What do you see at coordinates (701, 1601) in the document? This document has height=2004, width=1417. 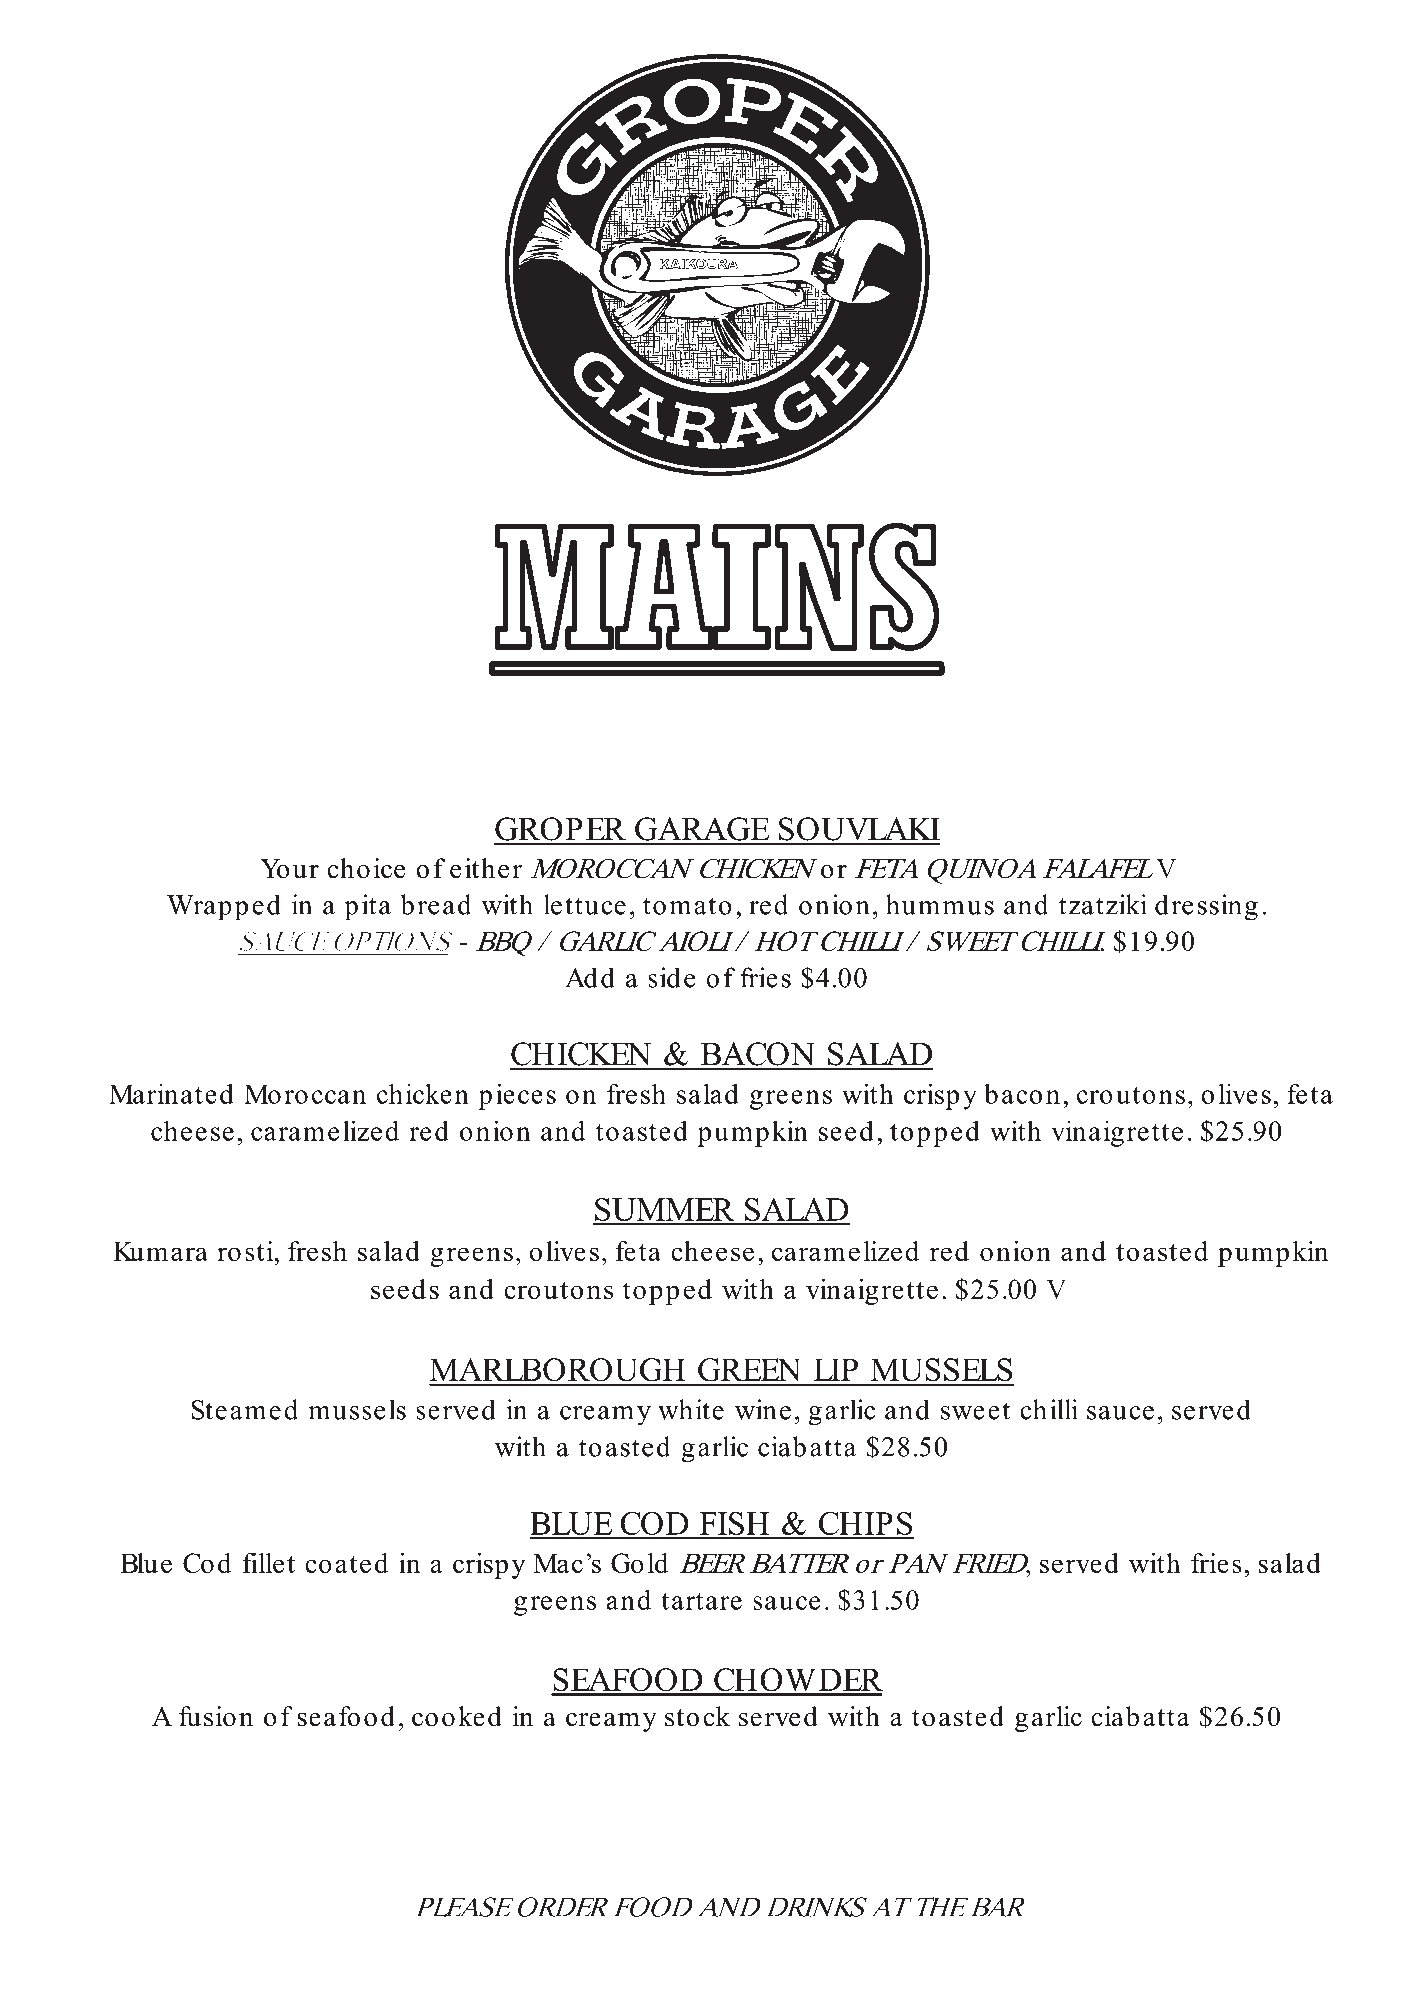 I see `tartare` at bounding box center [701, 1601].
